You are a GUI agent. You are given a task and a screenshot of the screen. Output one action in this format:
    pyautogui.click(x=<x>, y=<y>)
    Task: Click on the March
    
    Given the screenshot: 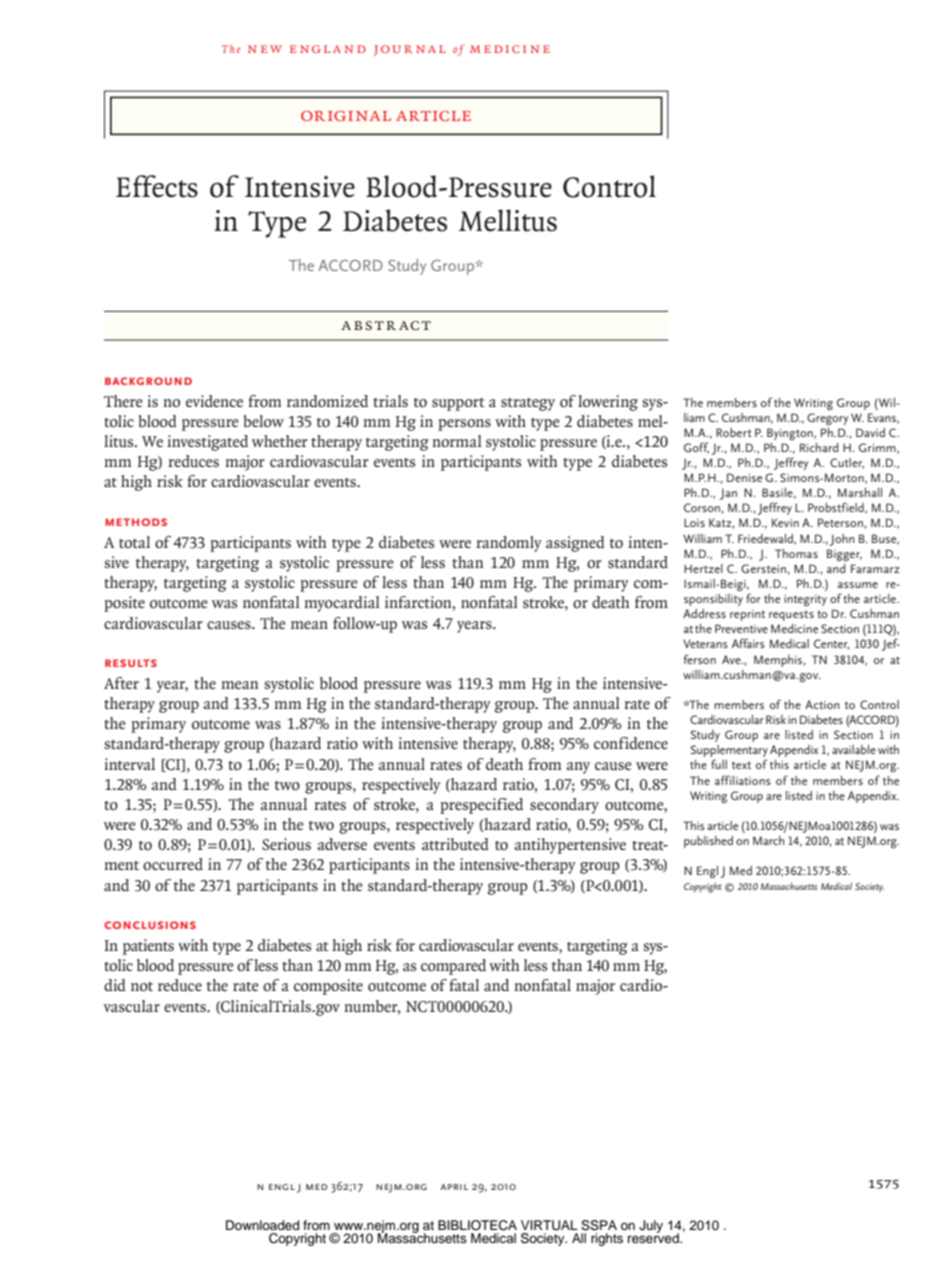 What is the action you would take?
    pyautogui.click(x=768, y=840)
